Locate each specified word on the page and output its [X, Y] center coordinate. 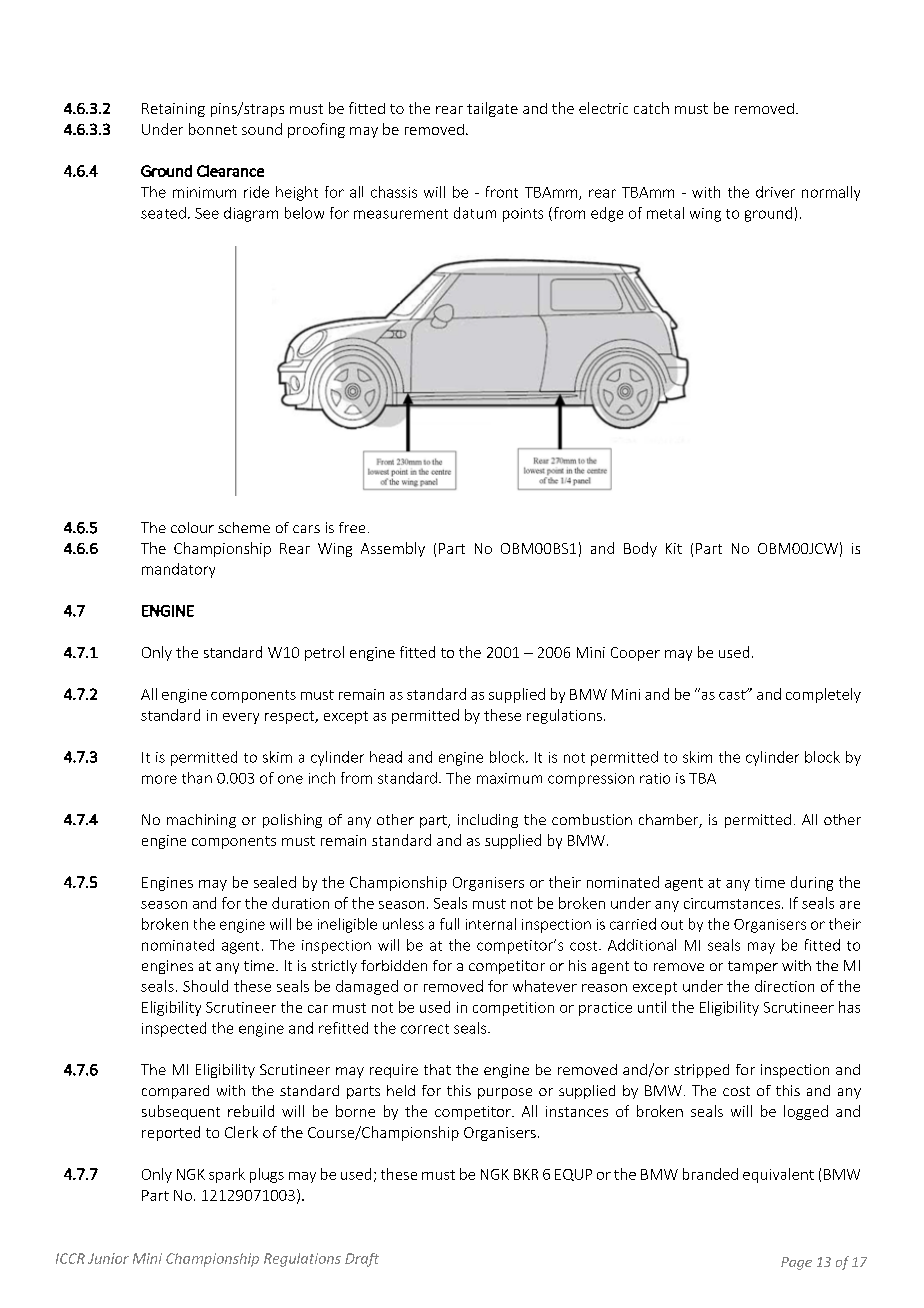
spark [227, 1175]
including [488, 821]
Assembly [393, 549]
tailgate [492, 109]
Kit [674, 548]
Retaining [173, 110]
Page [796, 1263]
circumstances [733, 903]
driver [775, 192]
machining [201, 821]
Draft [362, 1260]
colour [192, 527]
